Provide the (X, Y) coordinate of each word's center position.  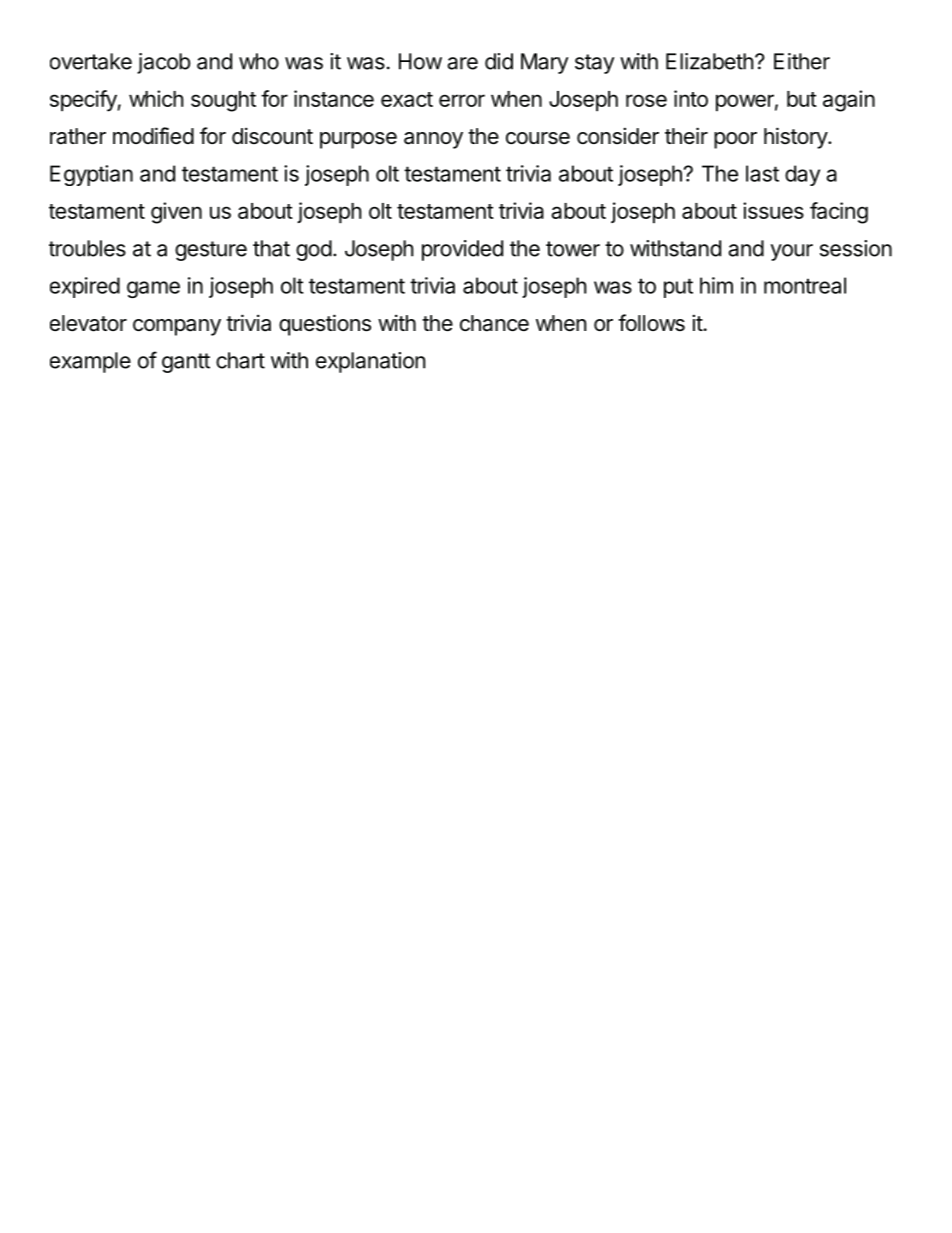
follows (651, 322)
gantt (186, 363)
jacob (163, 63)
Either (802, 61)
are (462, 63)
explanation (370, 362)
